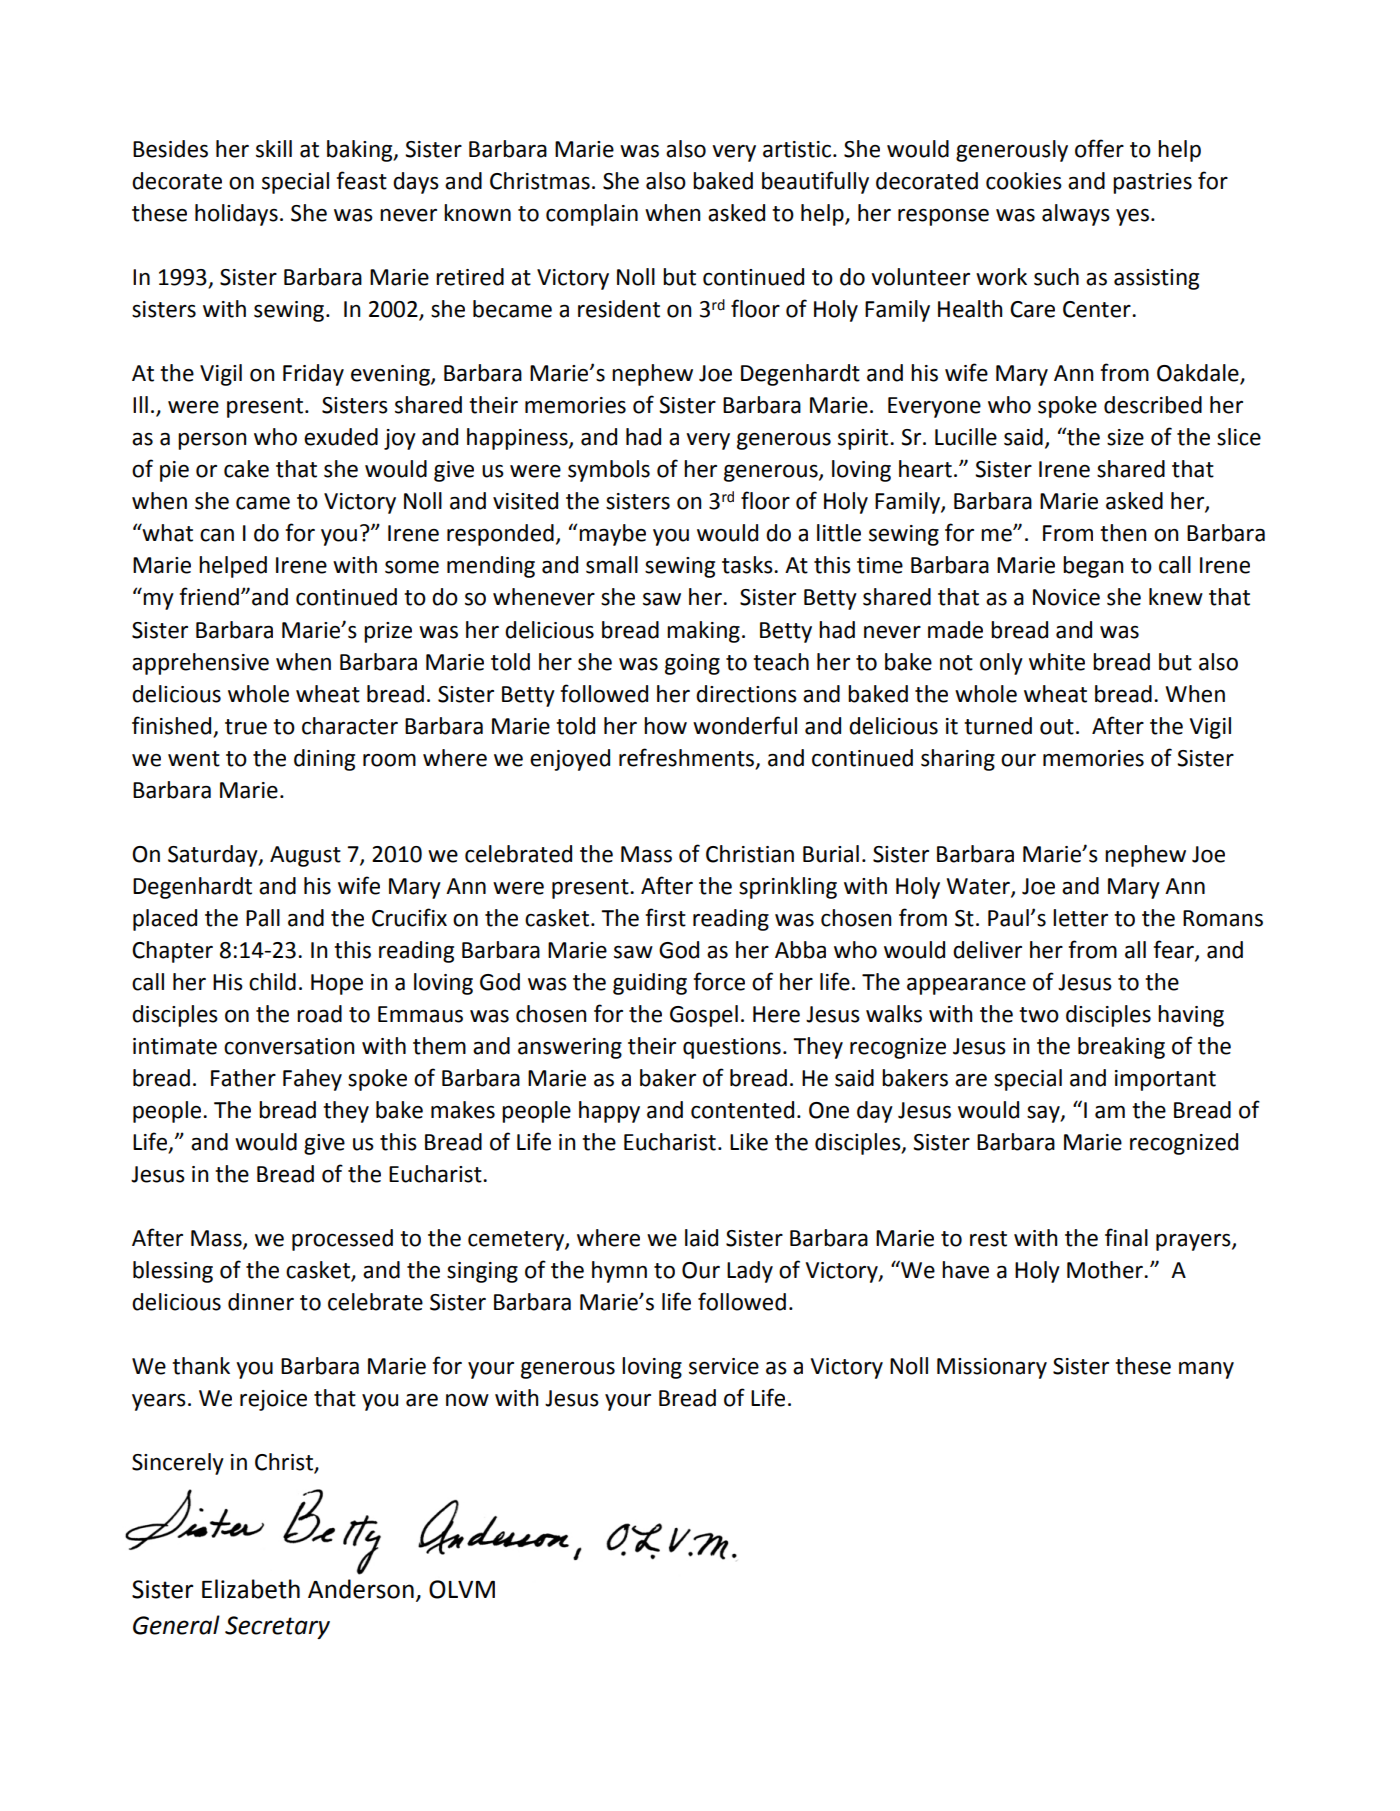 This page has width=1400, height=1811. I want to click on service, so click(724, 1366).
